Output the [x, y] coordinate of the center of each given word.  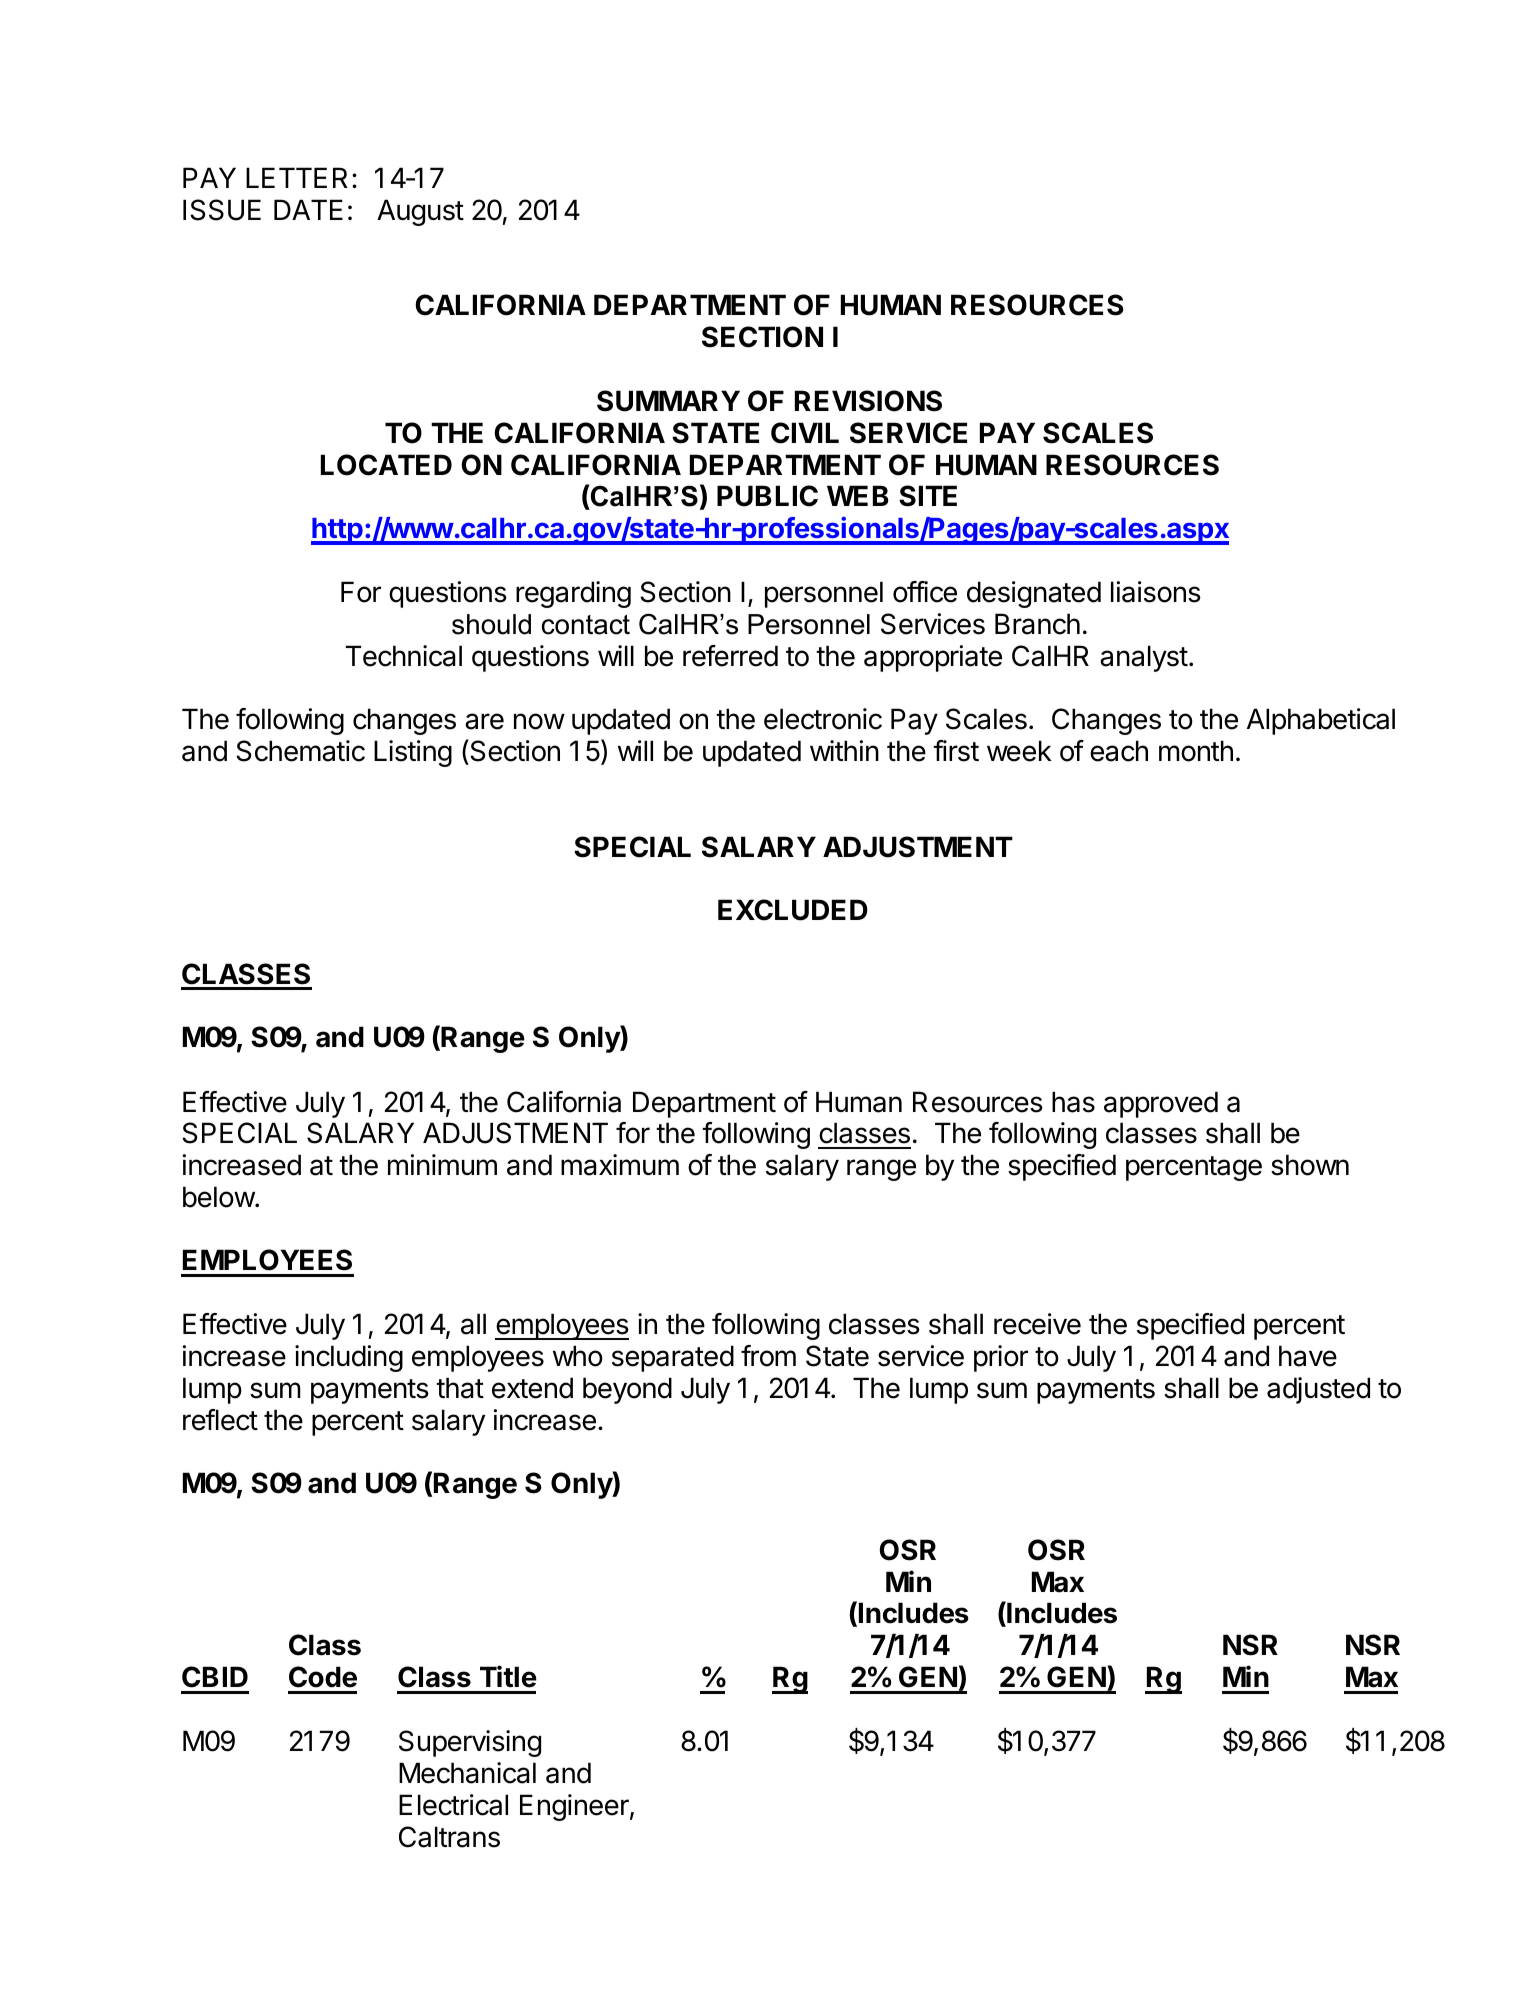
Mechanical [467, 1773]
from [768, 1356]
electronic [823, 719]
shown [1310, 1165]
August [420, 212]
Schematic [300, 751]
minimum [442, 1164]
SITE [928, 496]
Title [508, 1676]
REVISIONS [868, 401]
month [1196, 751]
